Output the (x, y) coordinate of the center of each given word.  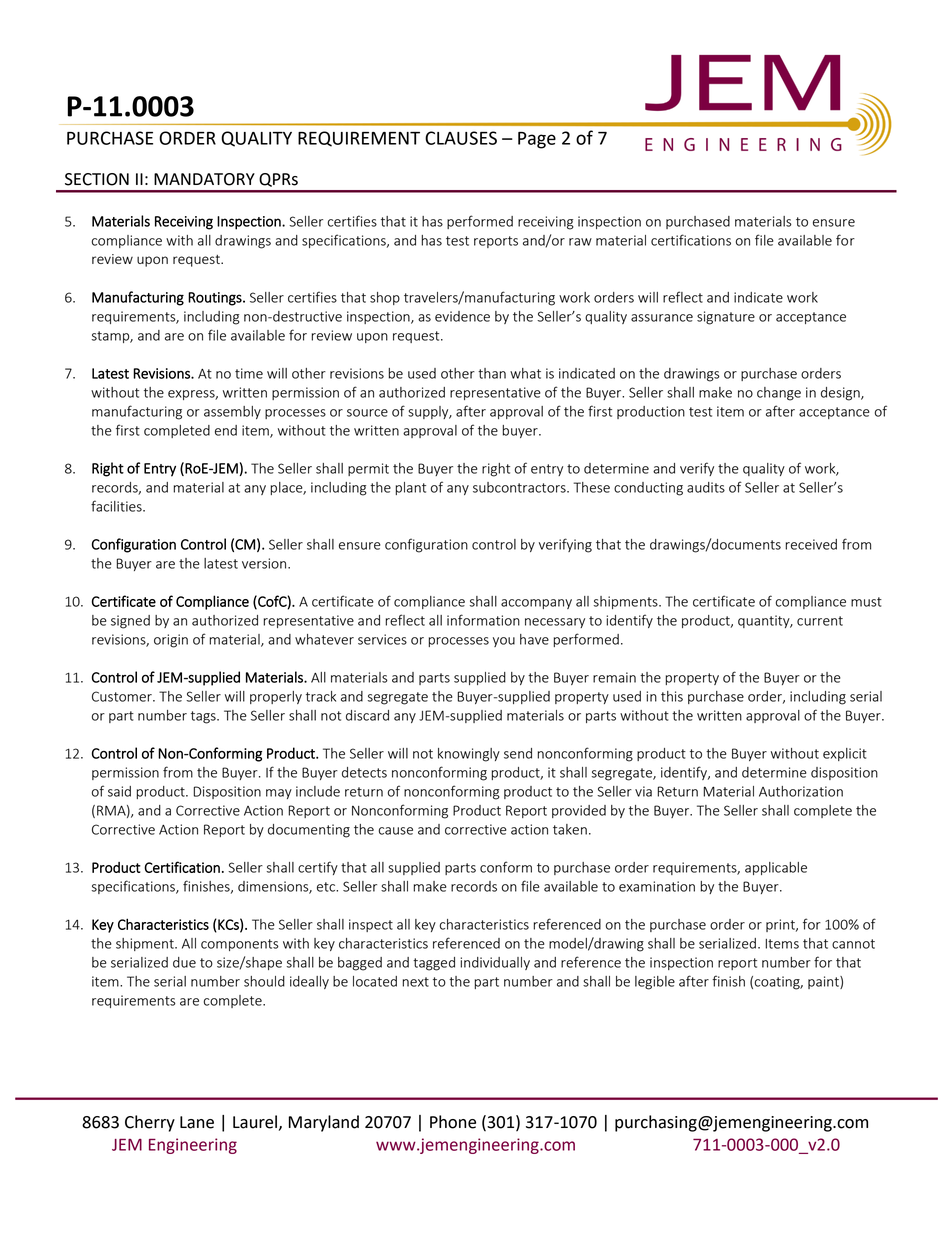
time (249, 373)
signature (726, 318)
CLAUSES (461, 138)
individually (495, 963)
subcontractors (520, 487)
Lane (197, 1122)
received (811, 544)
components (240, 945)
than (492, 373)
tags (204, 717)
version (265, 563)
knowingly (469, 755)
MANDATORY (204, 179)
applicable (776, 868)
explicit (845, 754)
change (779, 394)
